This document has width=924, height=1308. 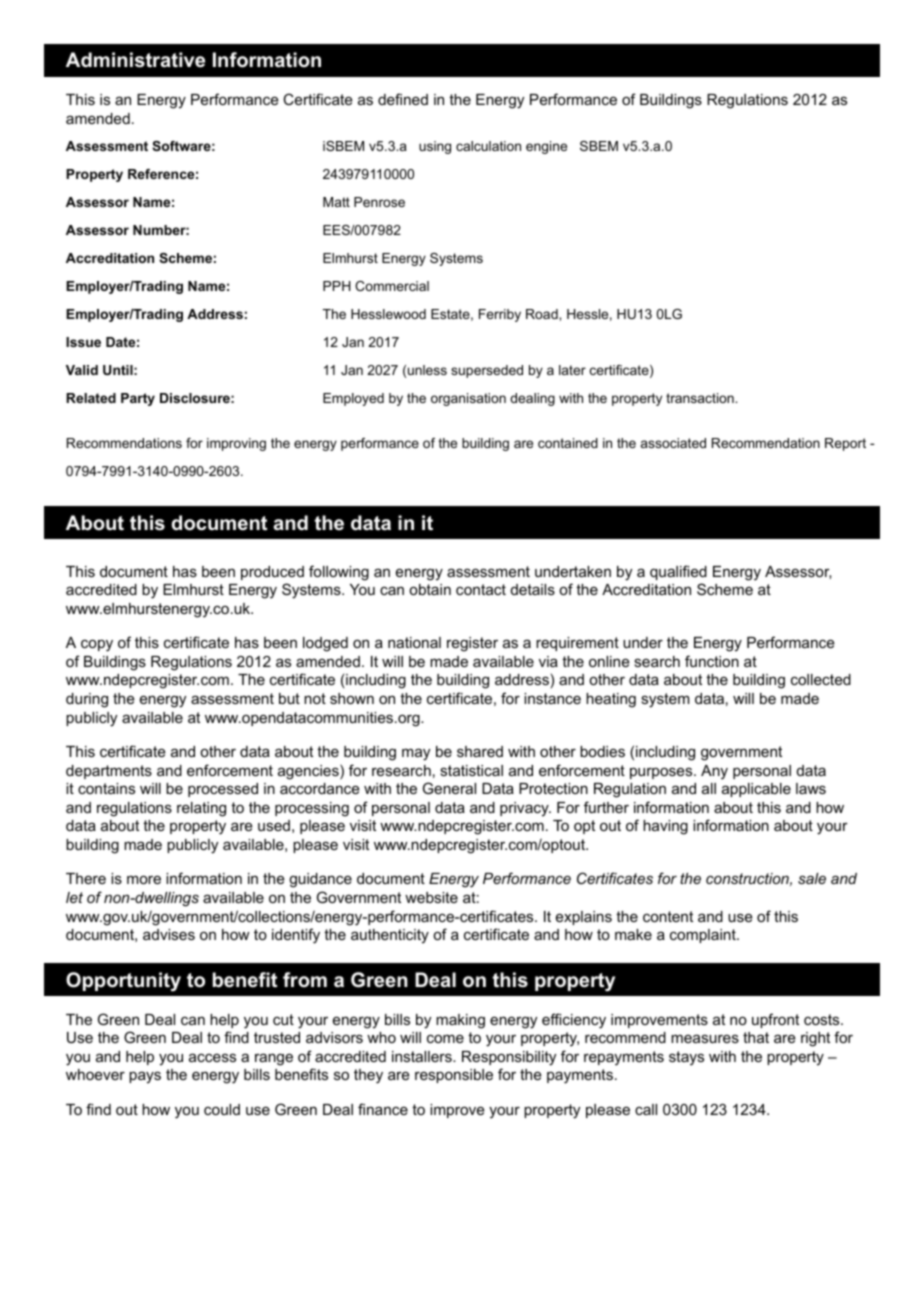 What do you see at coordinates (403, 99) in the document?
I see `defined` at bounding box center [403, 99].
